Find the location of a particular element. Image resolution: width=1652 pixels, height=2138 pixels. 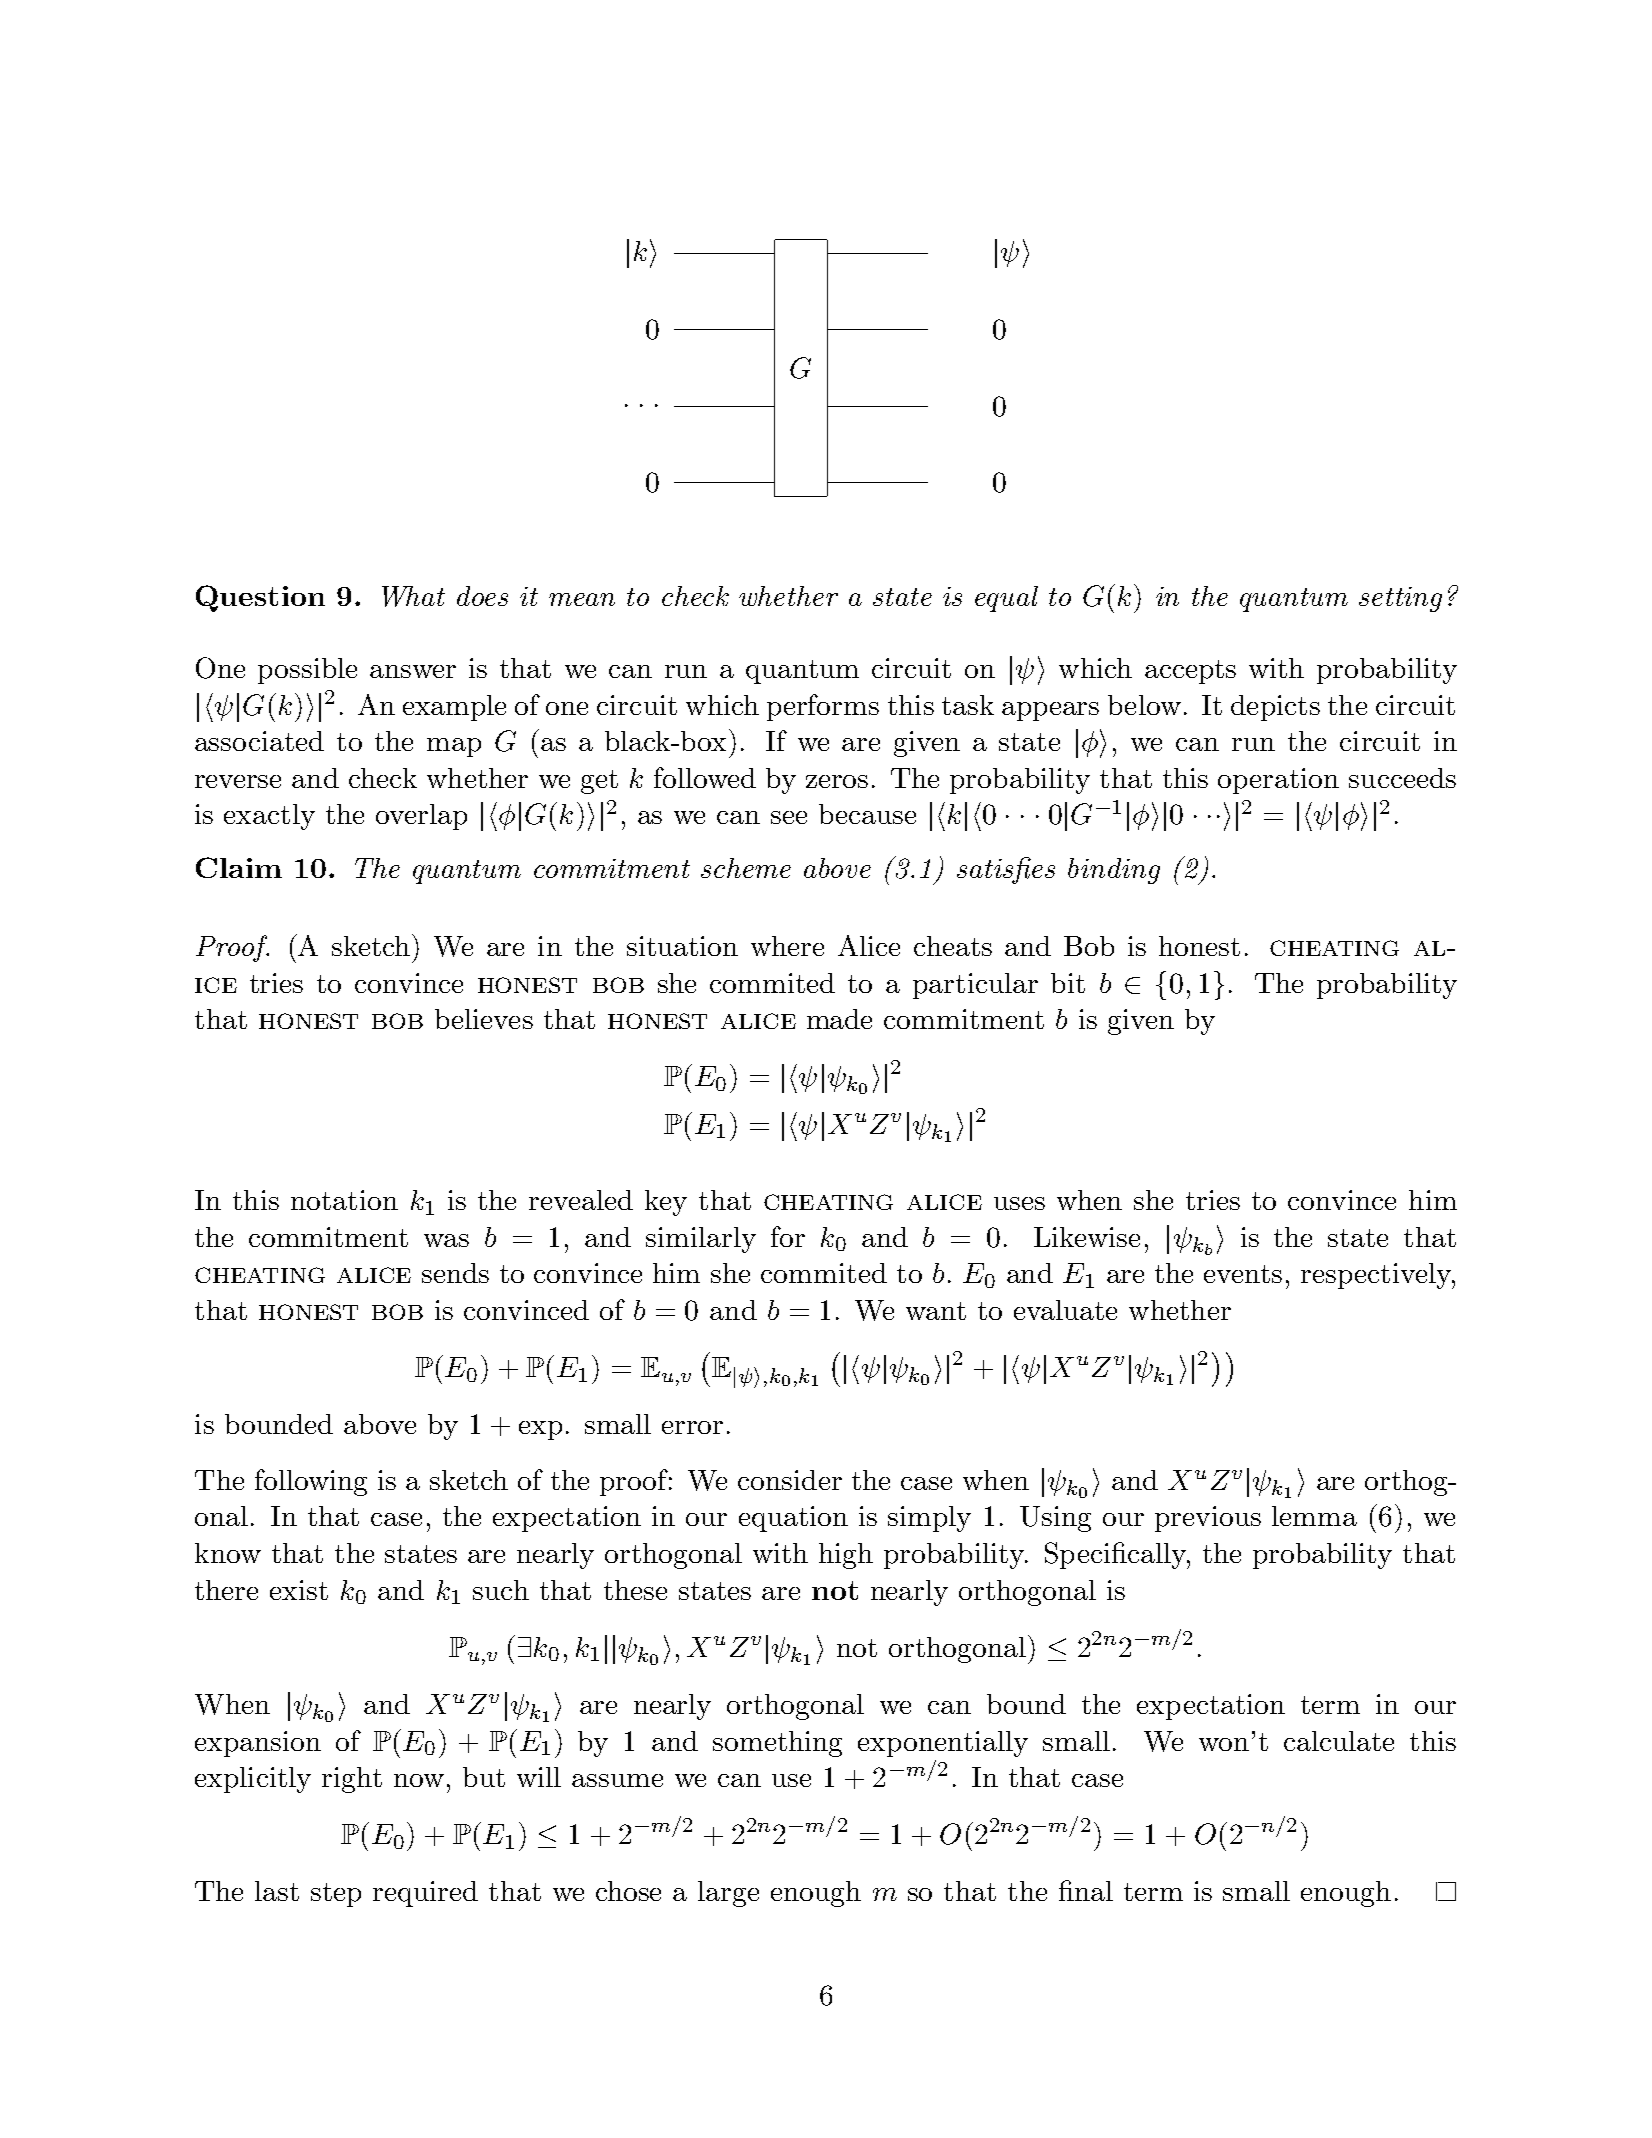

events is located at coordinates (1243, 1274).
